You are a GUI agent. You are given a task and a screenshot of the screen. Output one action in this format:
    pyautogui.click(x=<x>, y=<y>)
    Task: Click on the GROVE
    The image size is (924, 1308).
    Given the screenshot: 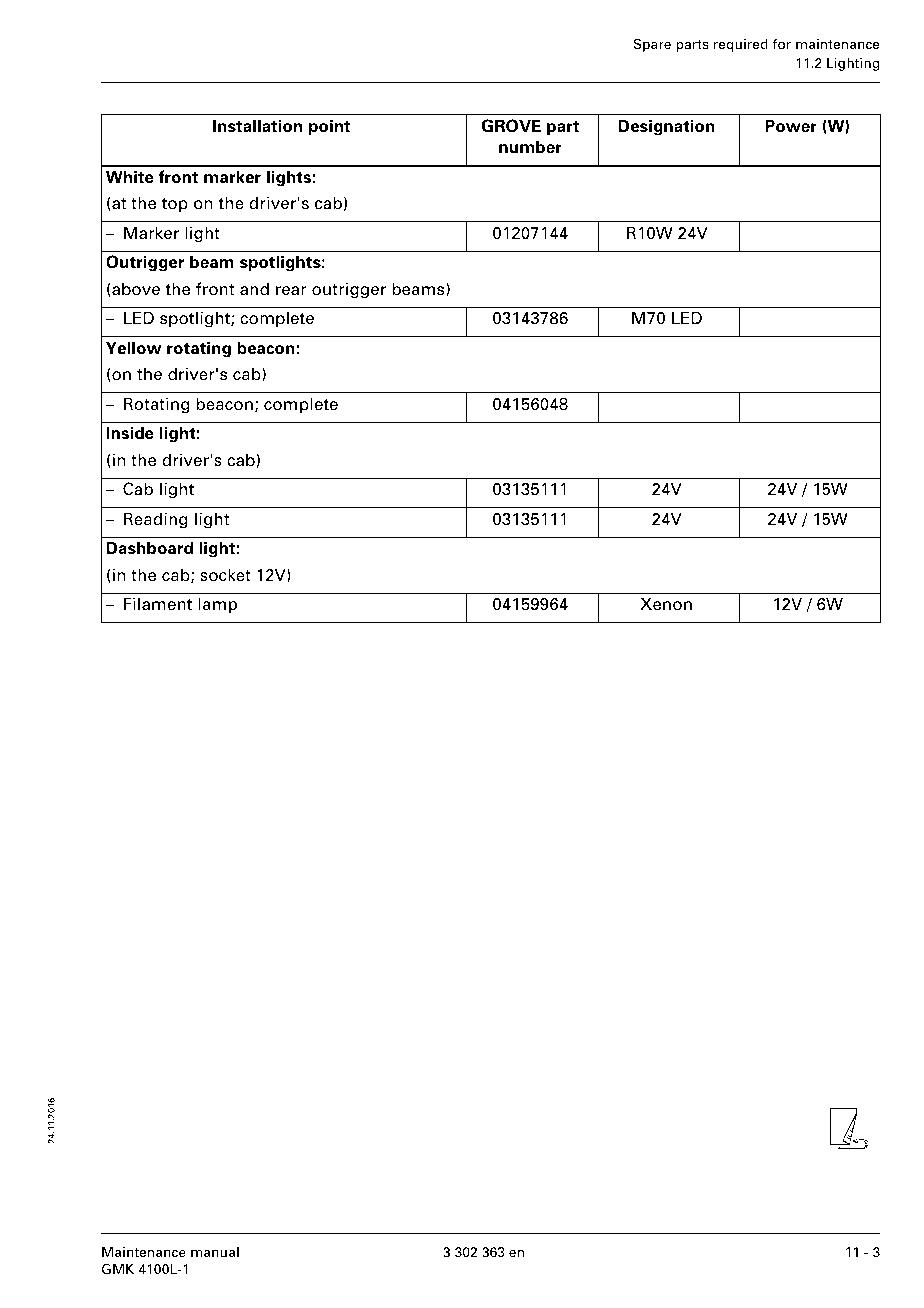 What is the action you would take?
    pyautogui.click(x=511, y=126)
